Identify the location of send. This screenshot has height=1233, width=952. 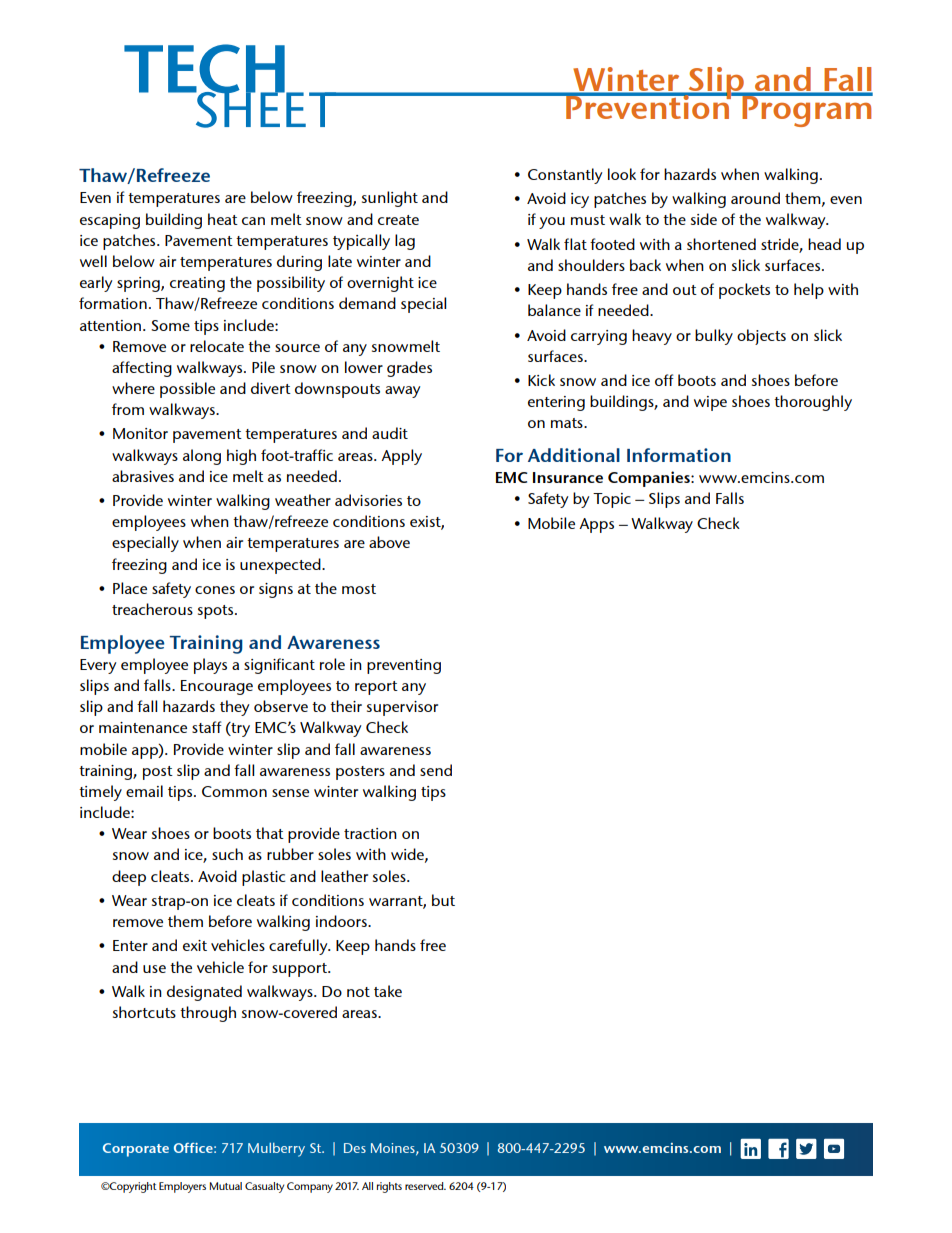
(436, 770).
